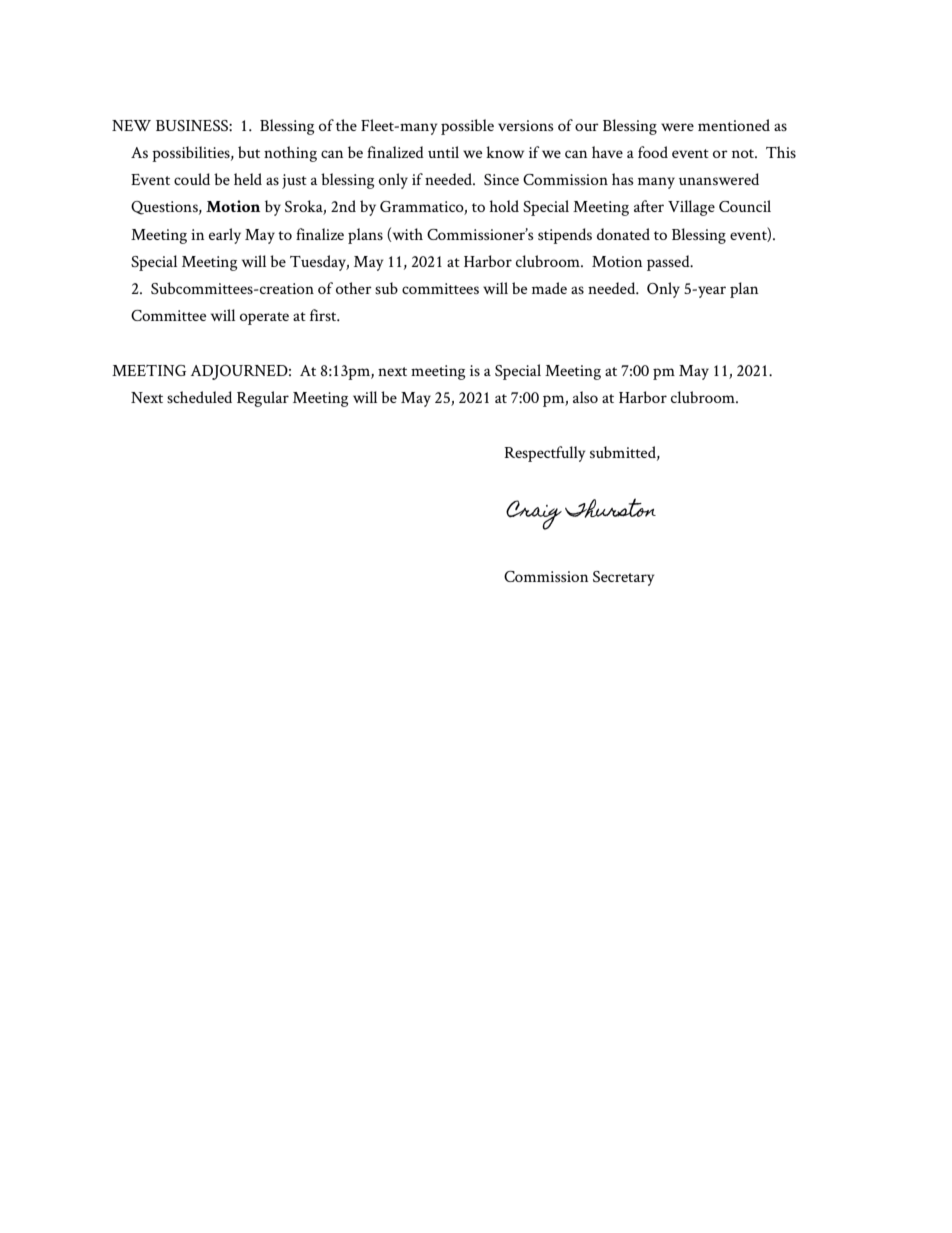 The width and height of the screenshot is (952, 1233). I want to click on Thurston, so click(610, 508).
